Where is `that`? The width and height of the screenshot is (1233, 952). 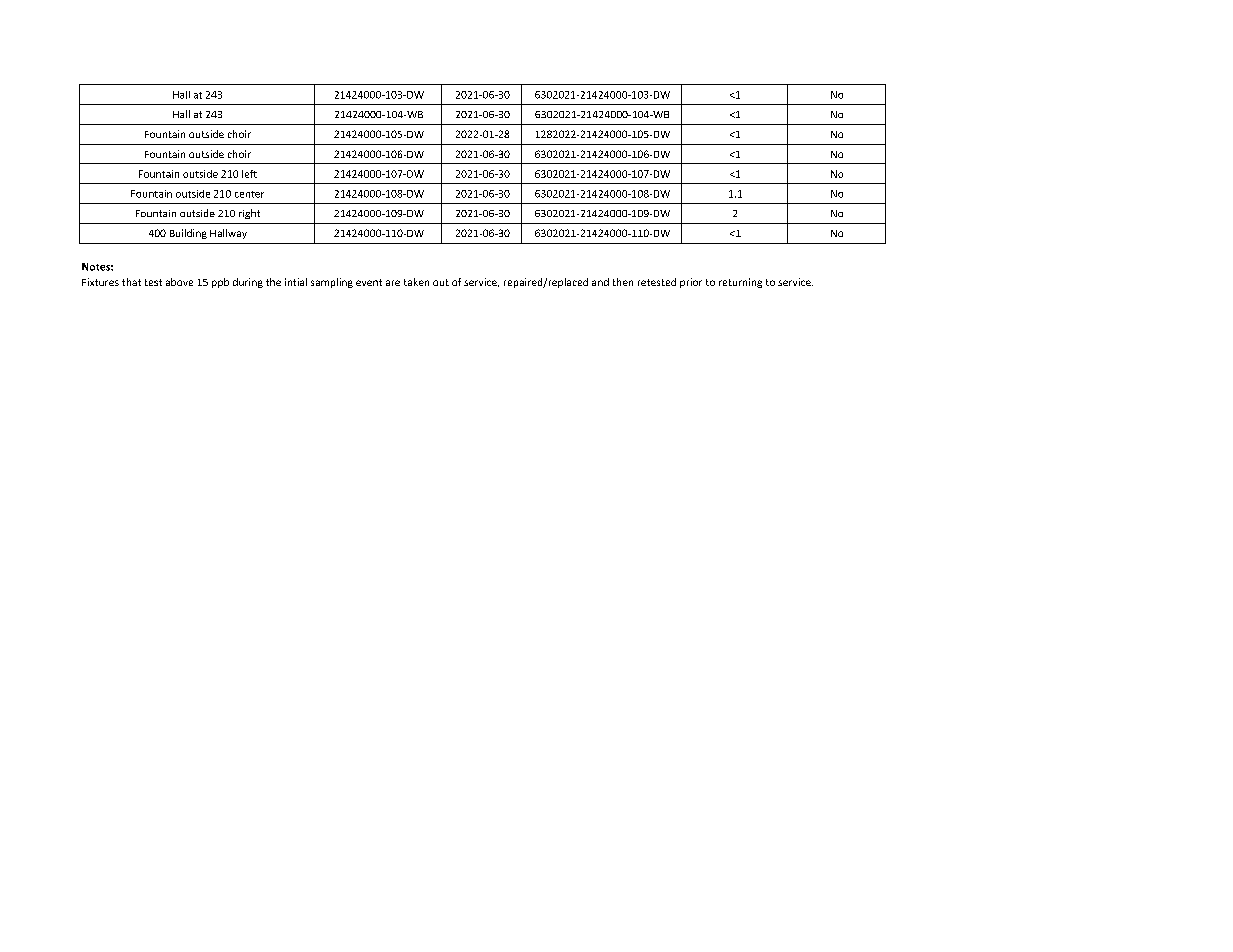 that is located at coordinates (131, 282).
